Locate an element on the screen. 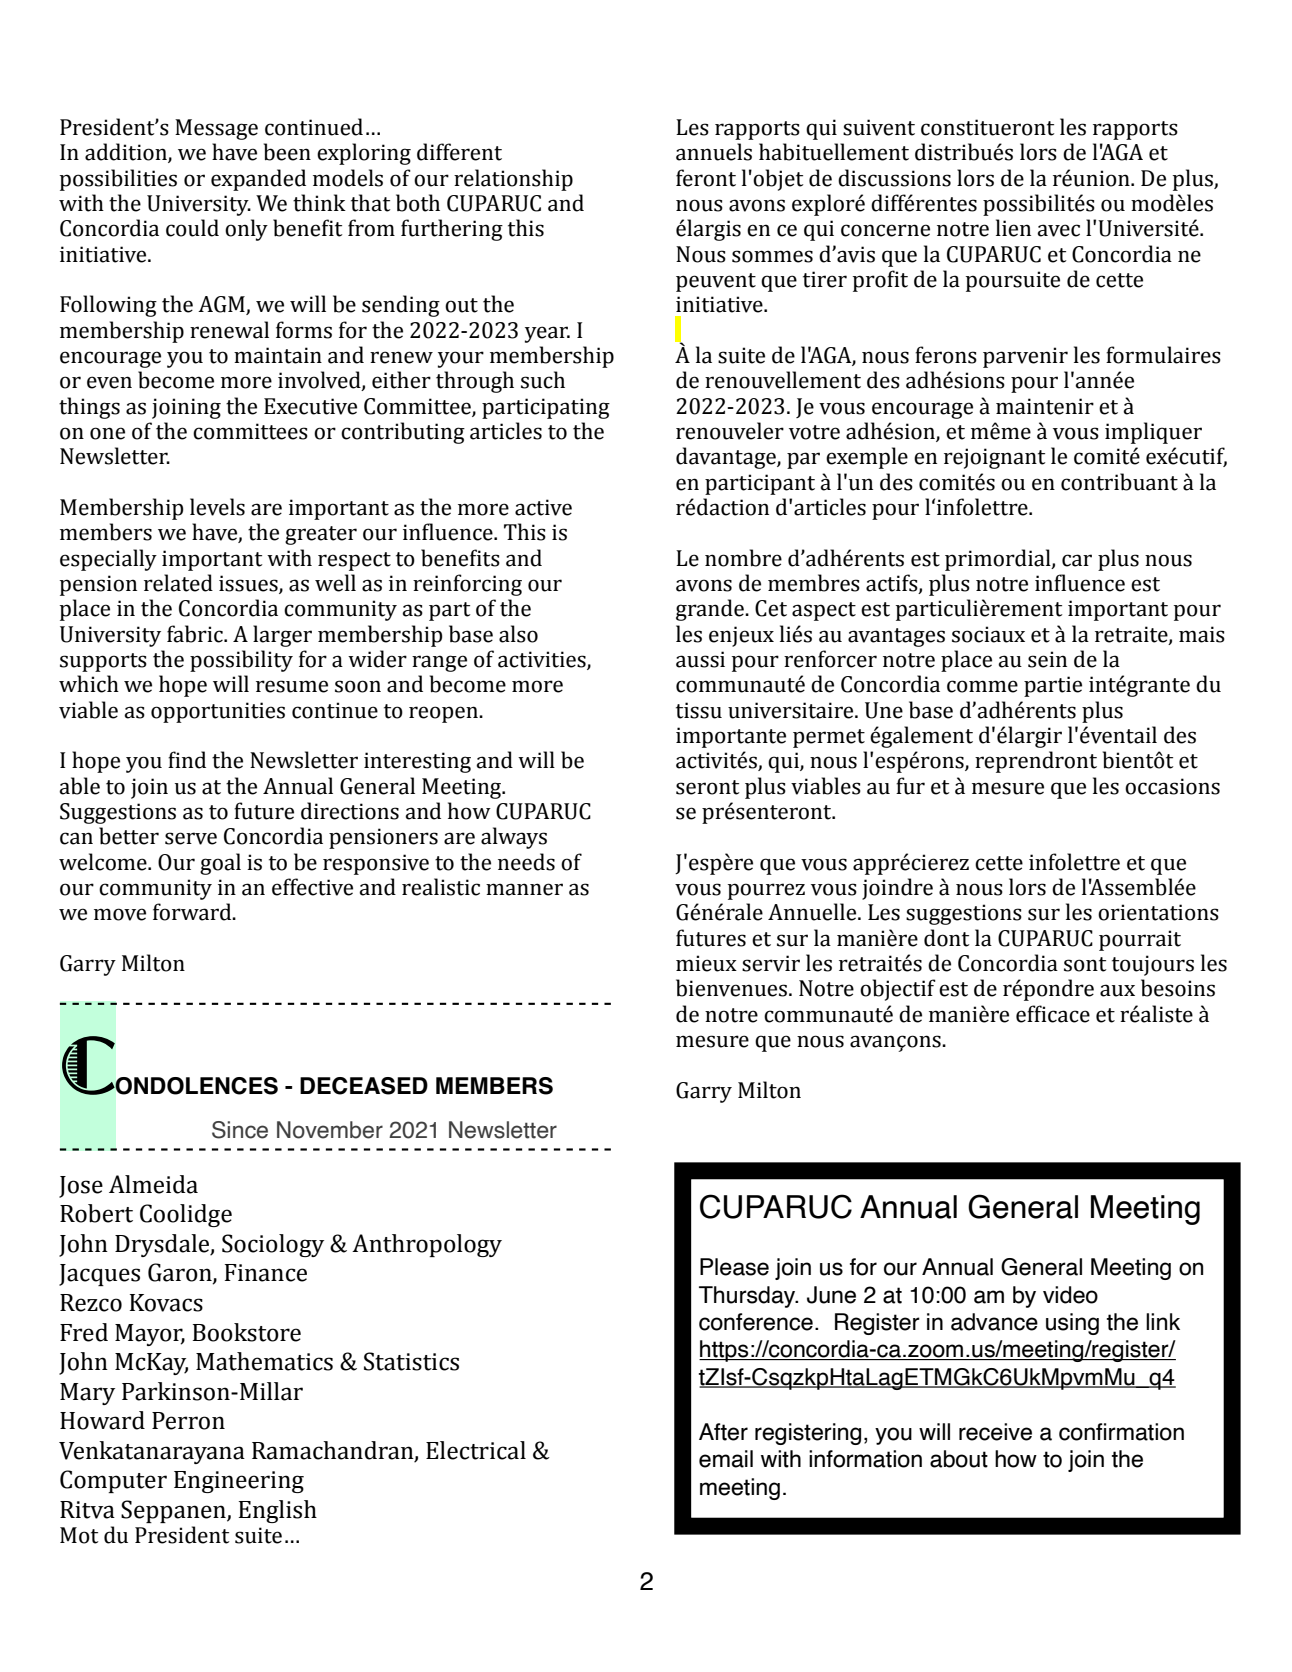 Image resolution: width=1292 pixels, height=1672 pixels. Engineering is located at coordinates (239, 1482).
